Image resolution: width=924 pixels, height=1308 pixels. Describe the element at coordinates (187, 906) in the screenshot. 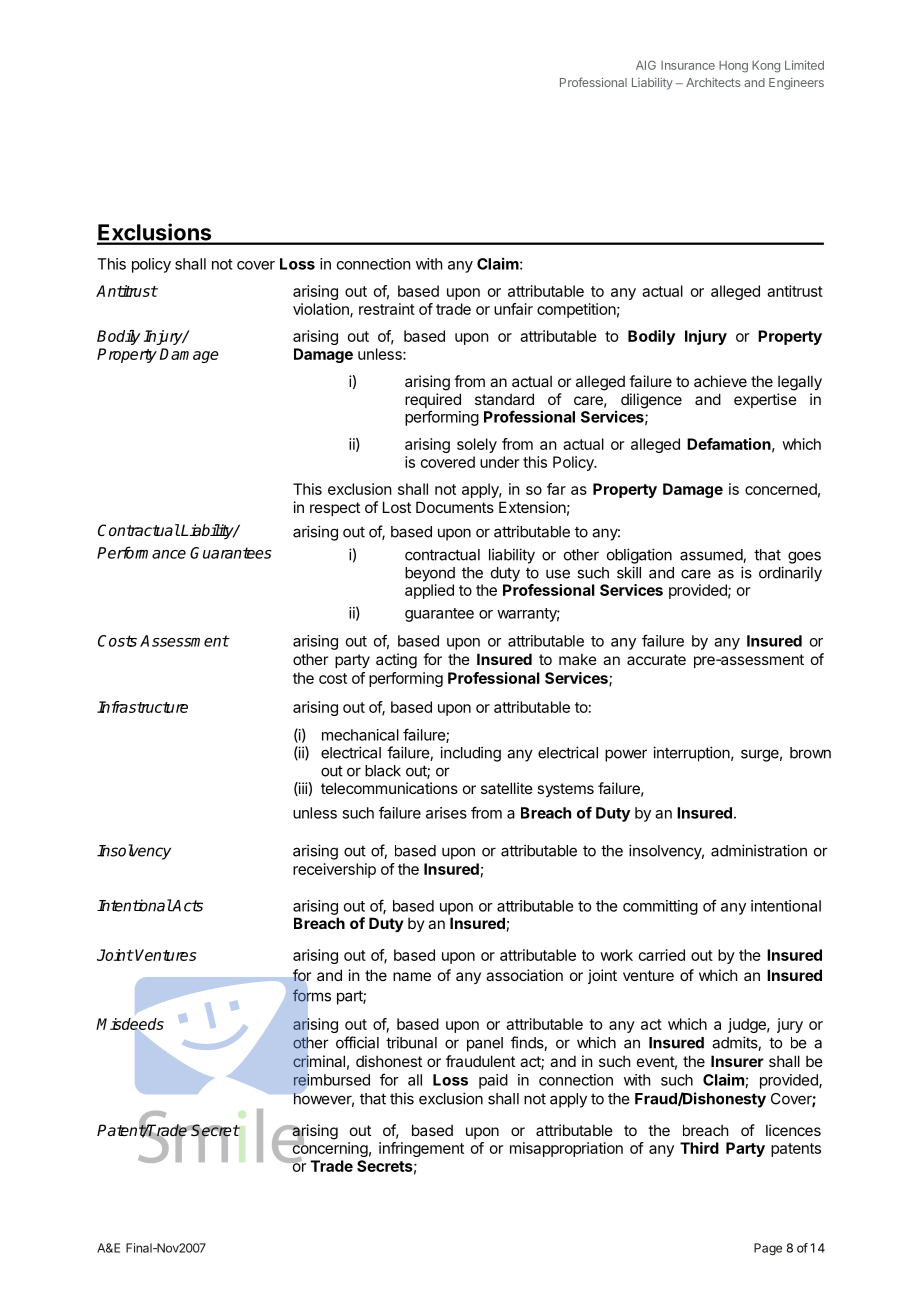

I see `Acts` at that location.
